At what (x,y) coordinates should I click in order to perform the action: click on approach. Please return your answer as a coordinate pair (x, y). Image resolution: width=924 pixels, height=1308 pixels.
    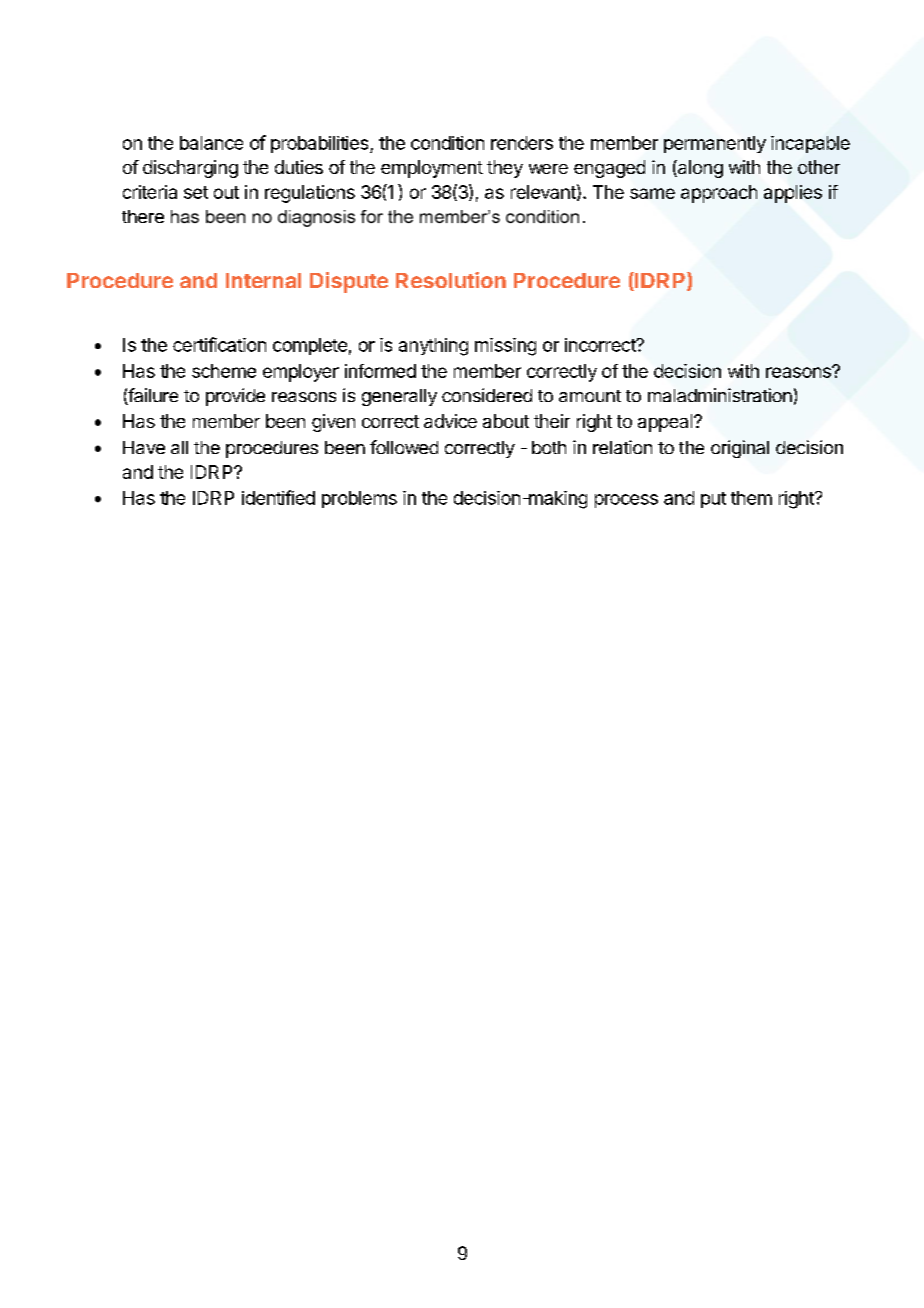
    Looking at the image, I should click on (719, 194).
